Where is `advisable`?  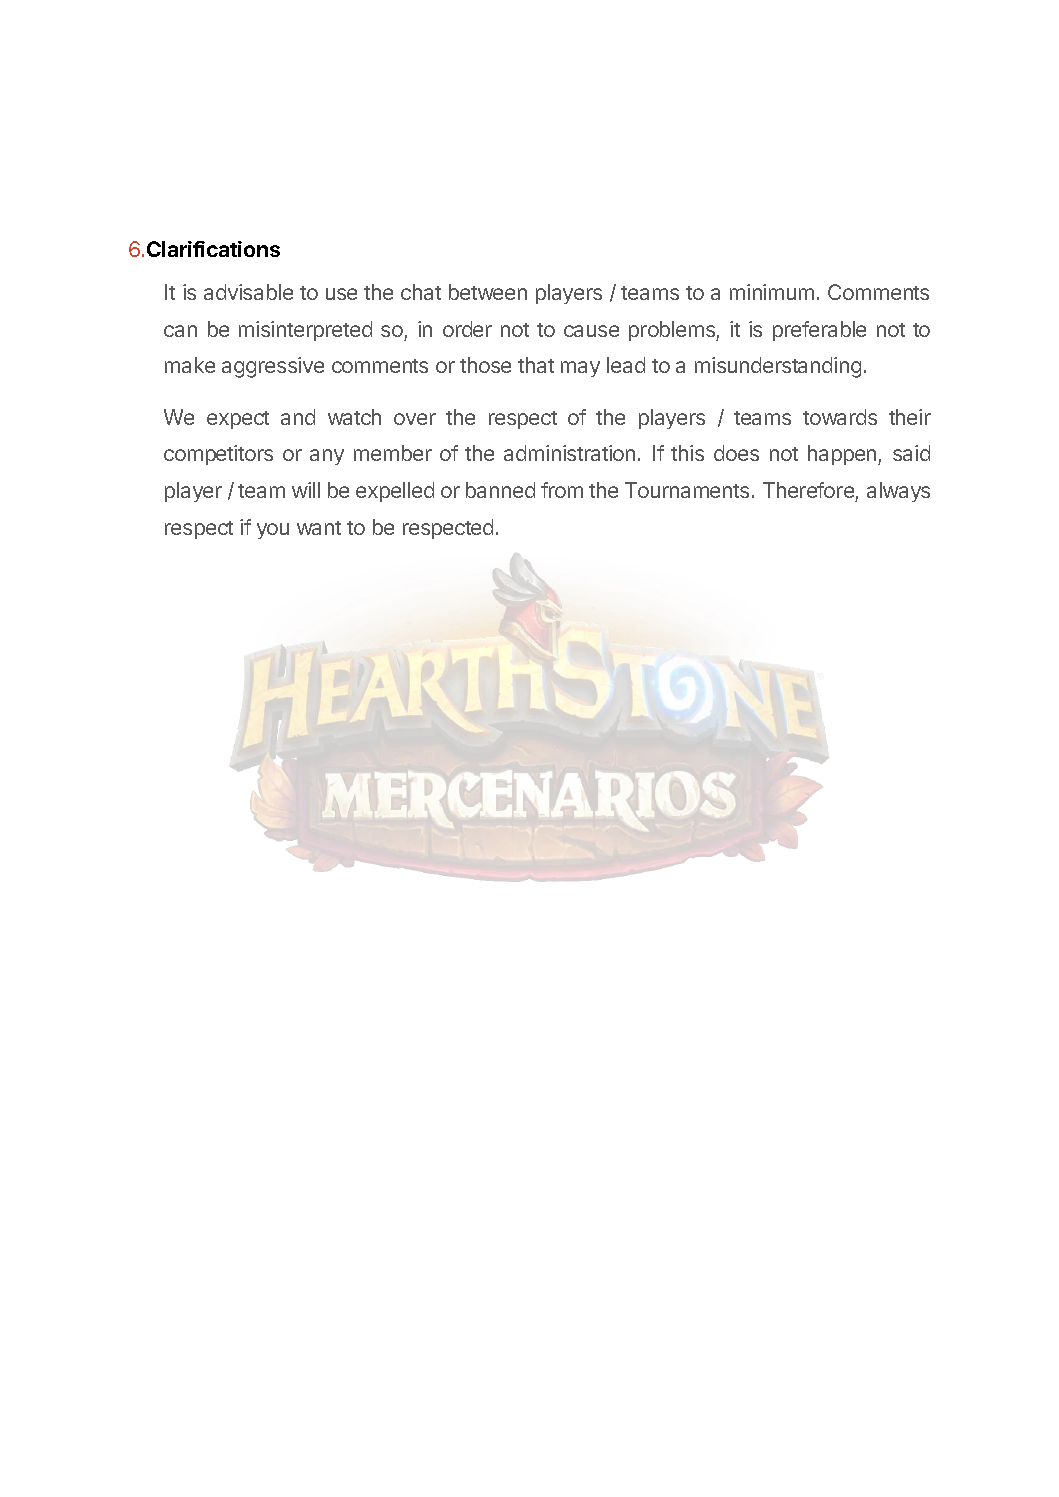
advisable is located at coordinates (248, 292).
